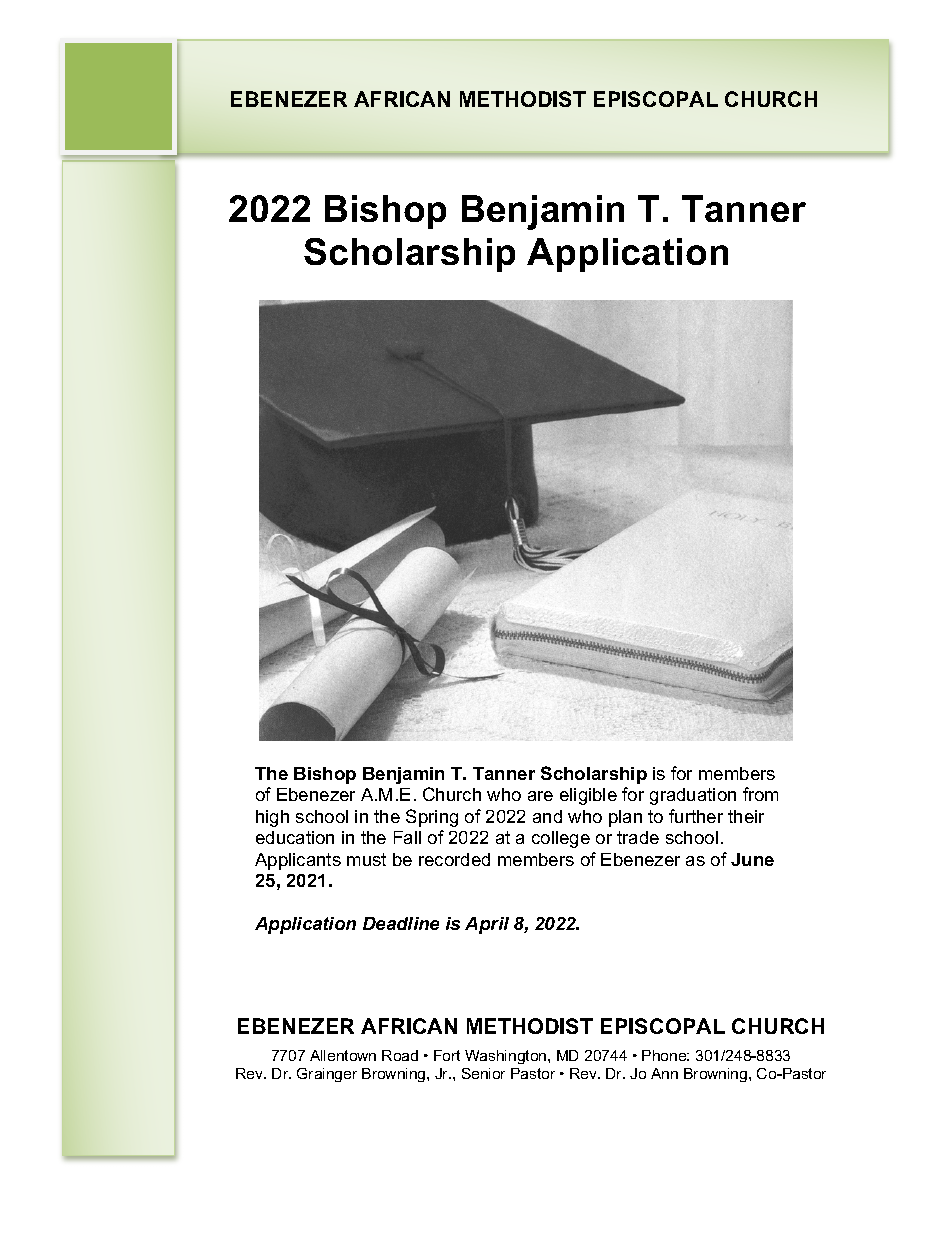  I want to click on Deadline, so click(401, 923).
